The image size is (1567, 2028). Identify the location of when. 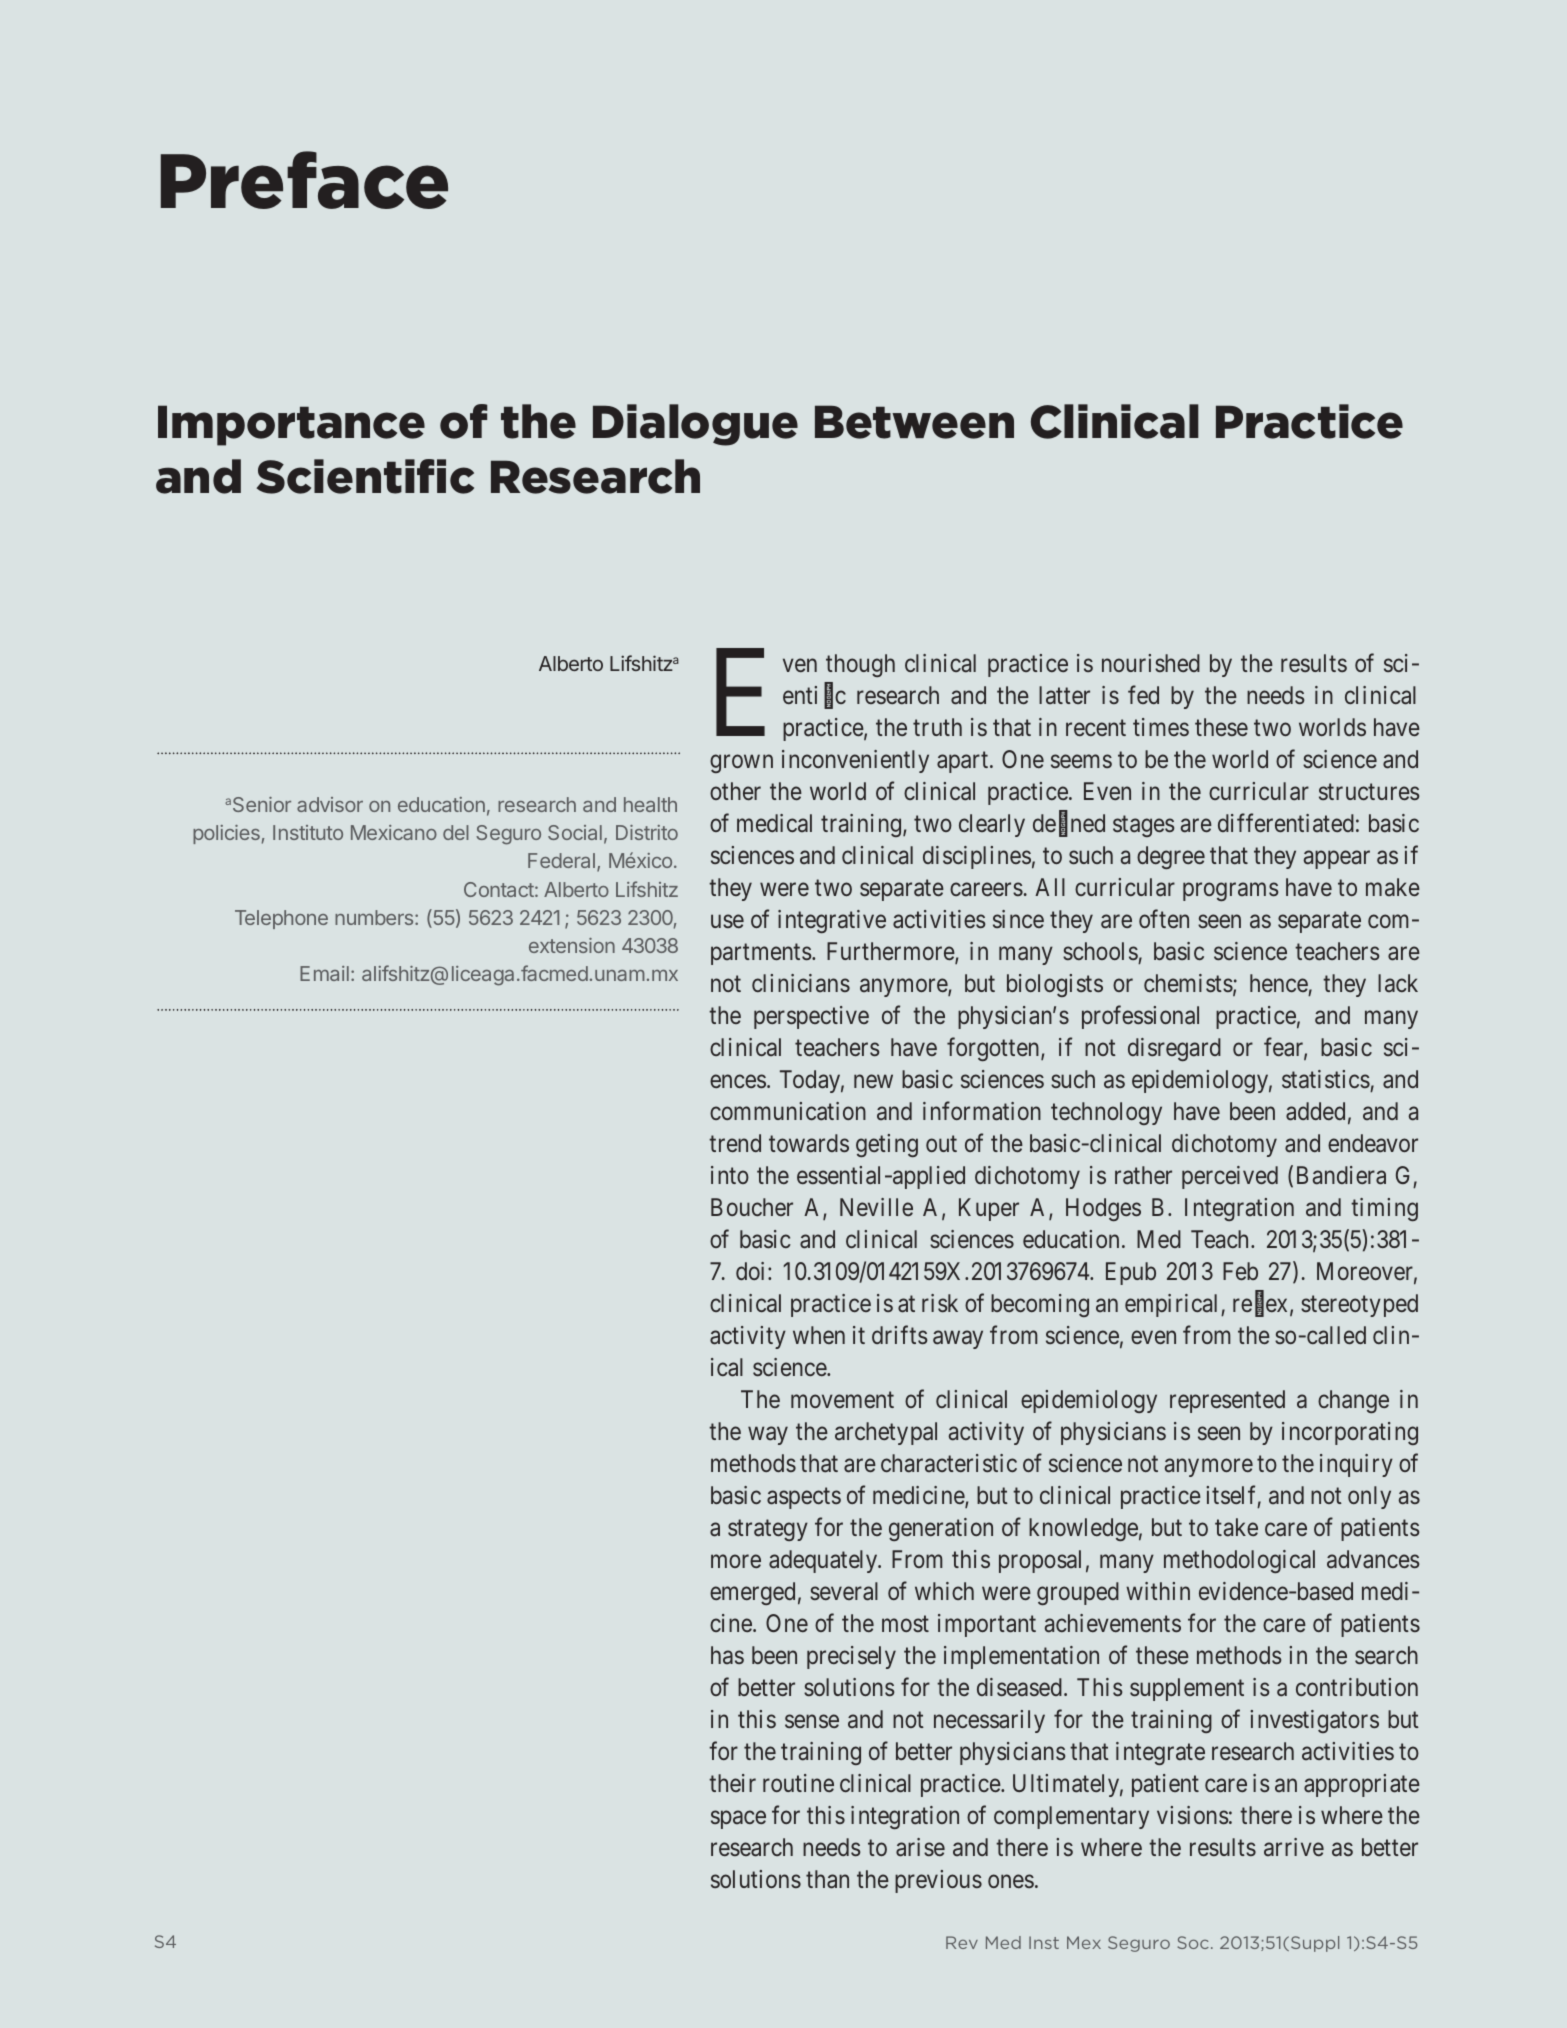
(819, 1335).
